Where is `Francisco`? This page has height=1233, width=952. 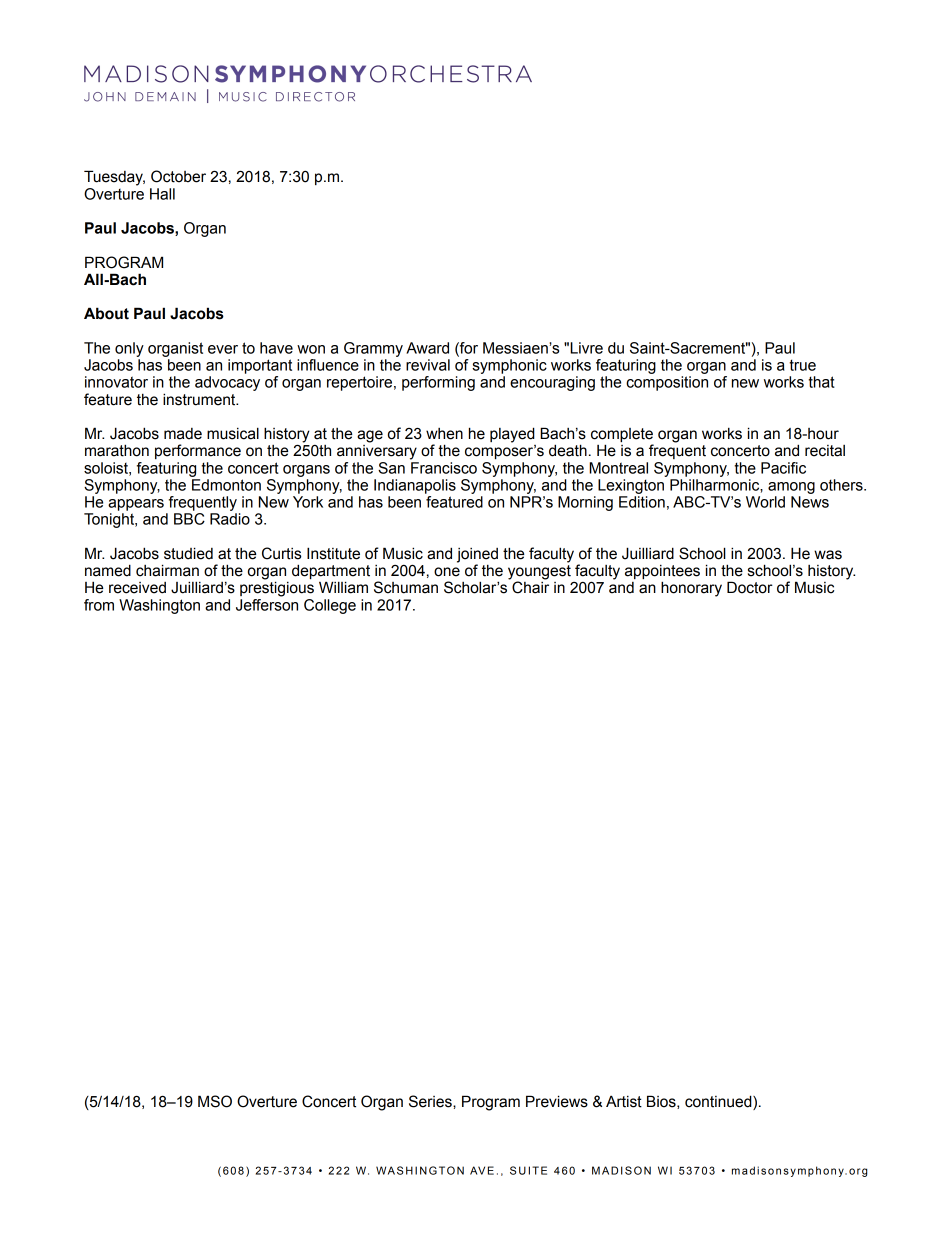 Francisco is located at coordinates (444, 468).
